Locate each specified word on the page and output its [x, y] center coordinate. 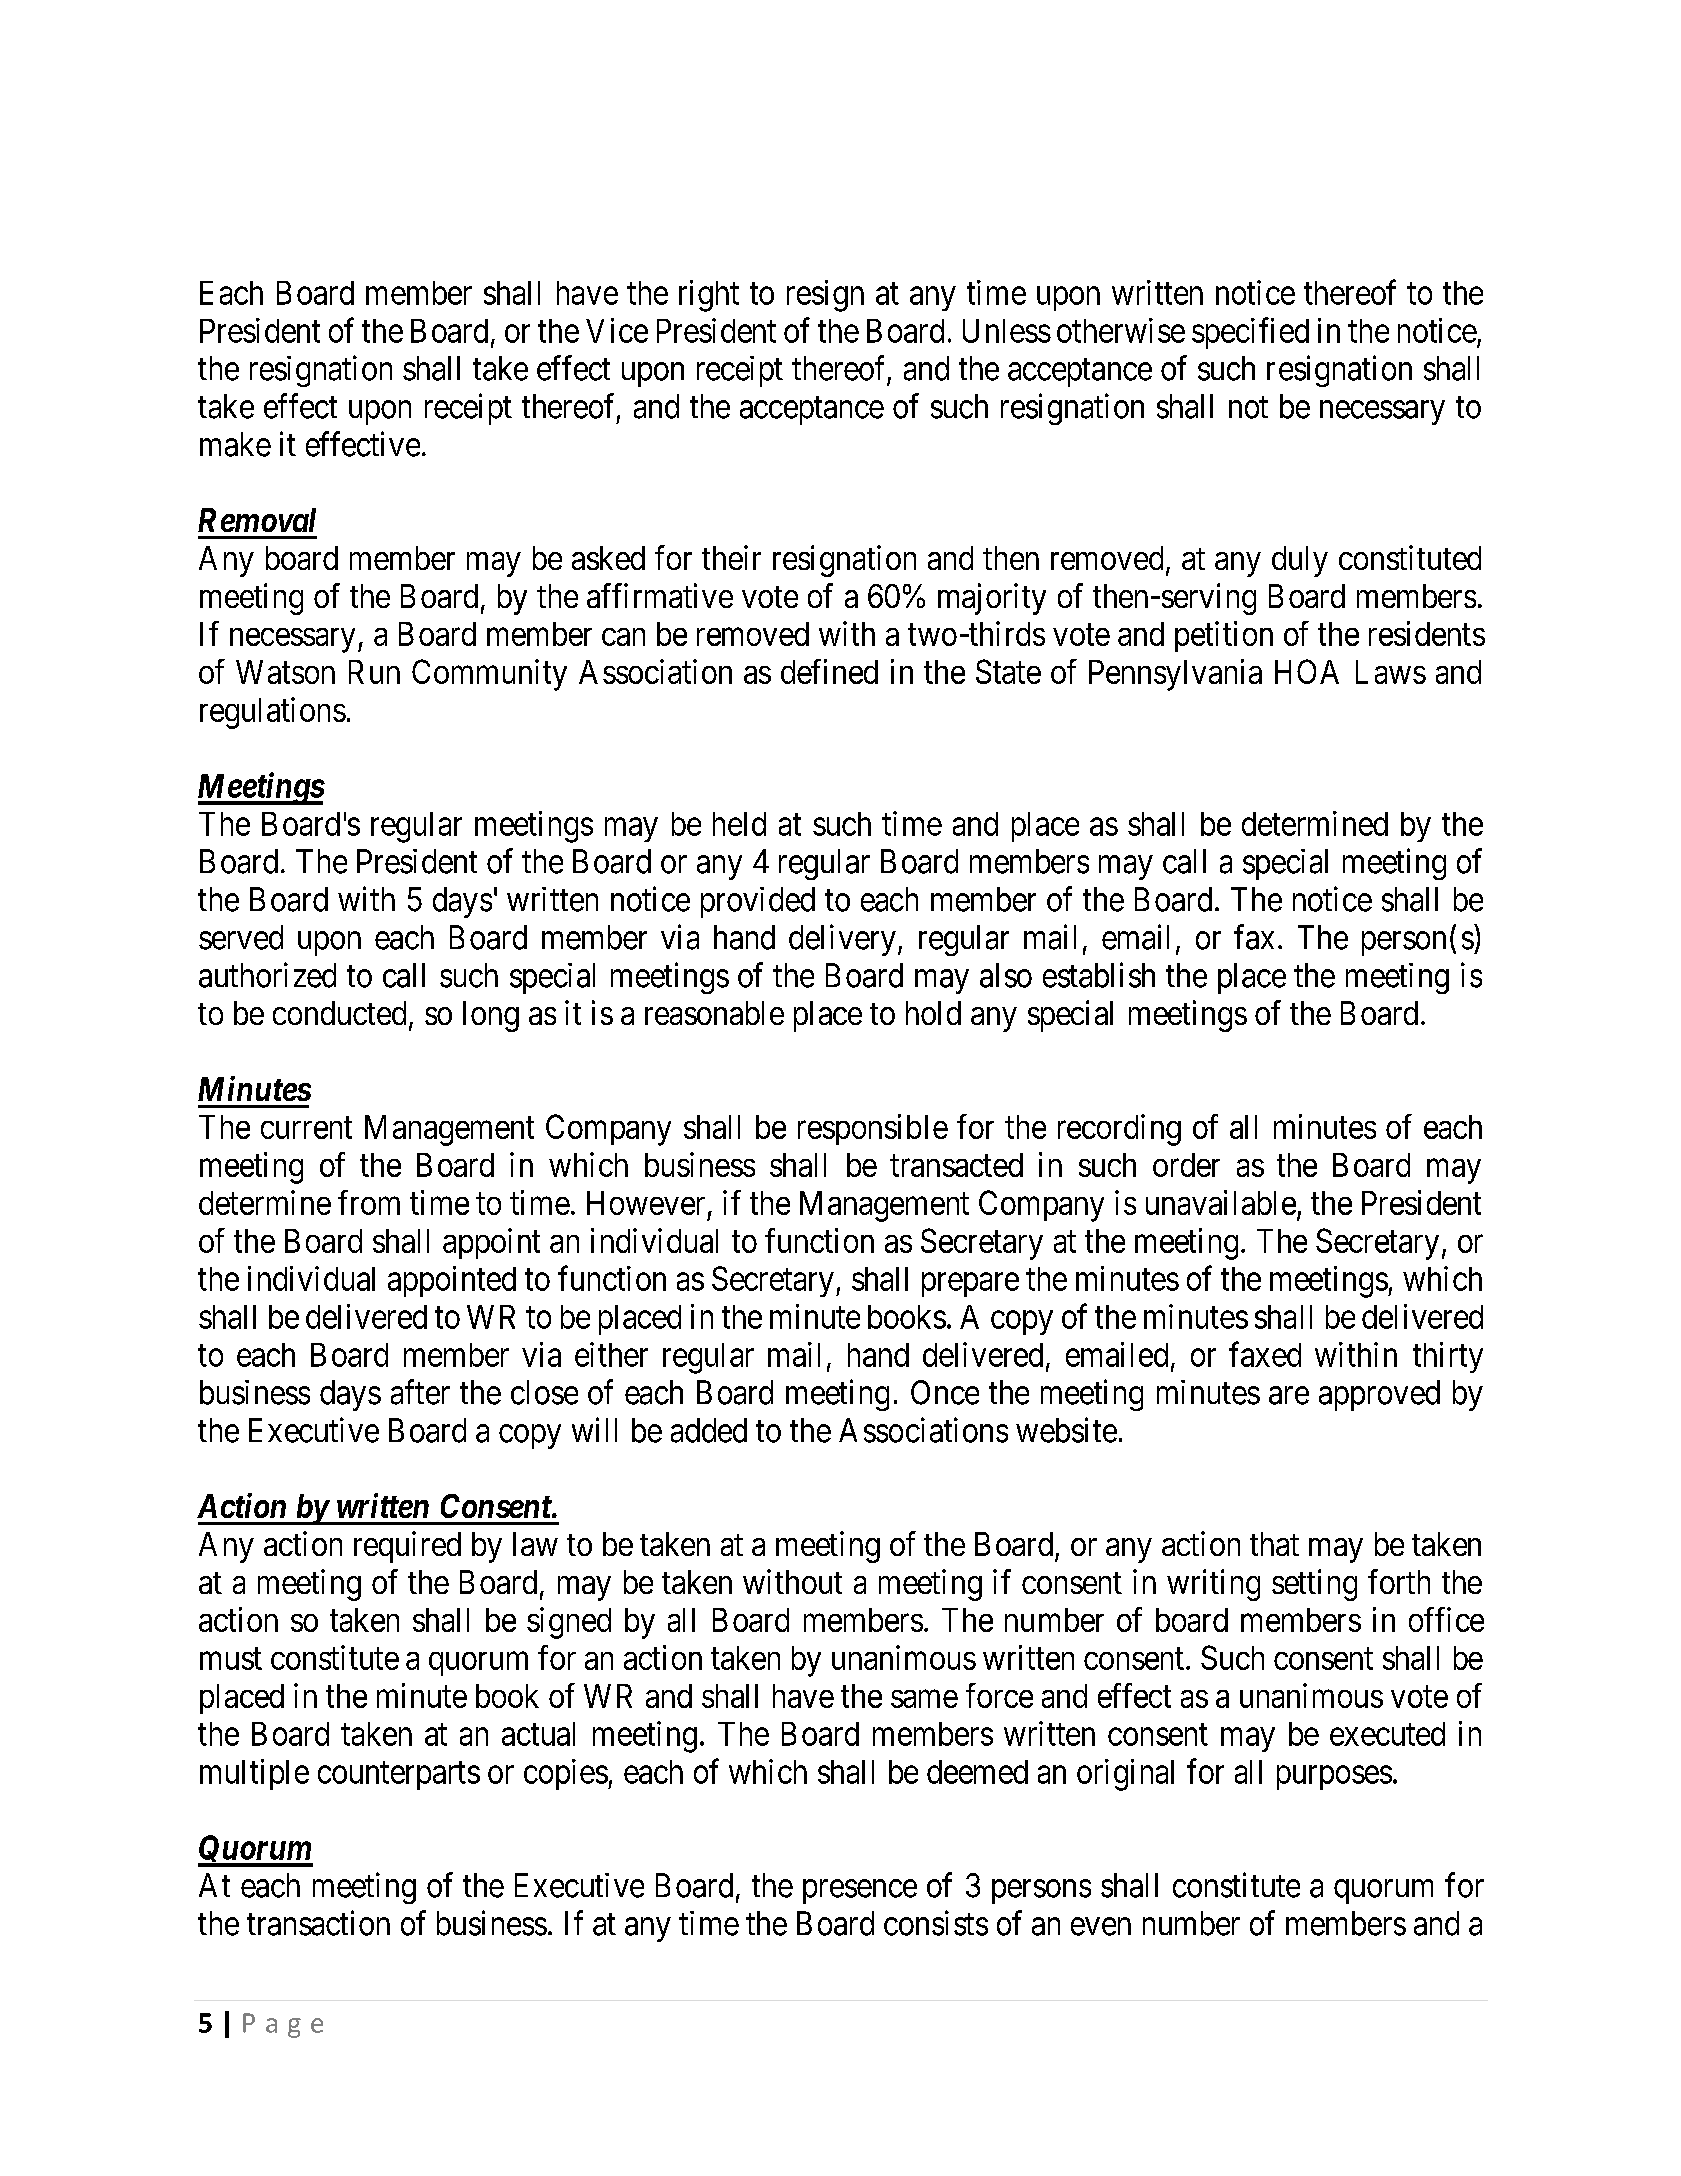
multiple [254, 1774]
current [306, 1128]
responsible [873, 1129]
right [709, 296]
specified [1250, 333]
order [1186, 1165]
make [235, 444]
